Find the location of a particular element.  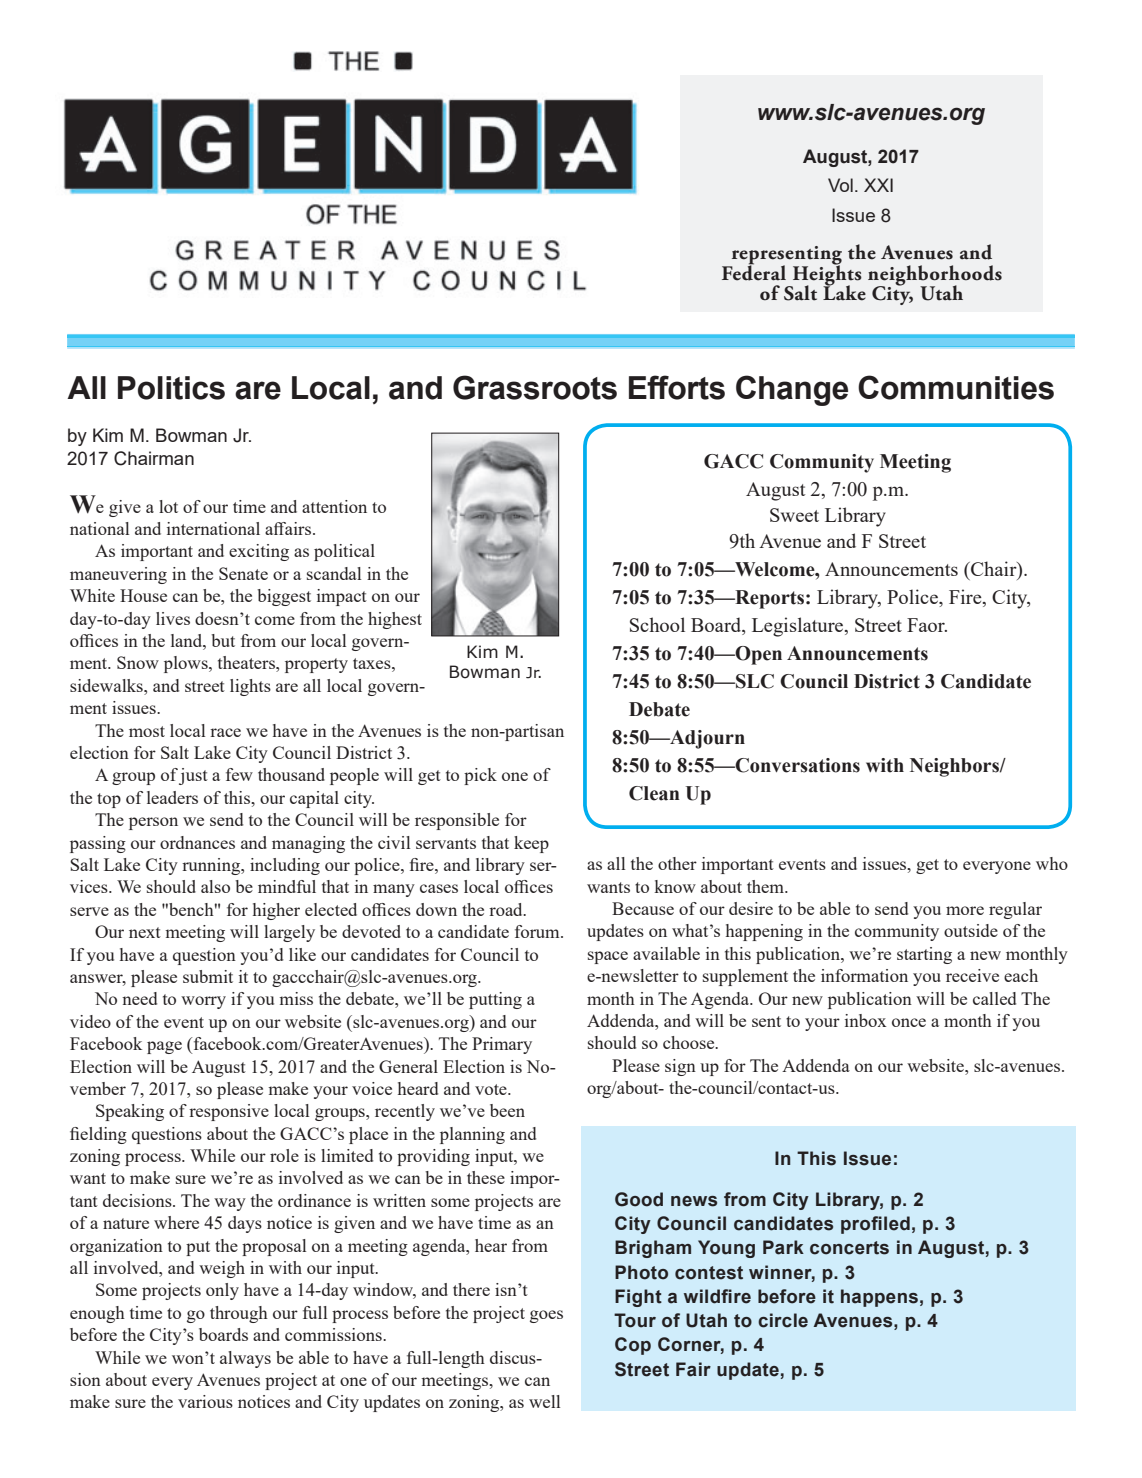

Grassroots is located at coordinates (535, 387).
